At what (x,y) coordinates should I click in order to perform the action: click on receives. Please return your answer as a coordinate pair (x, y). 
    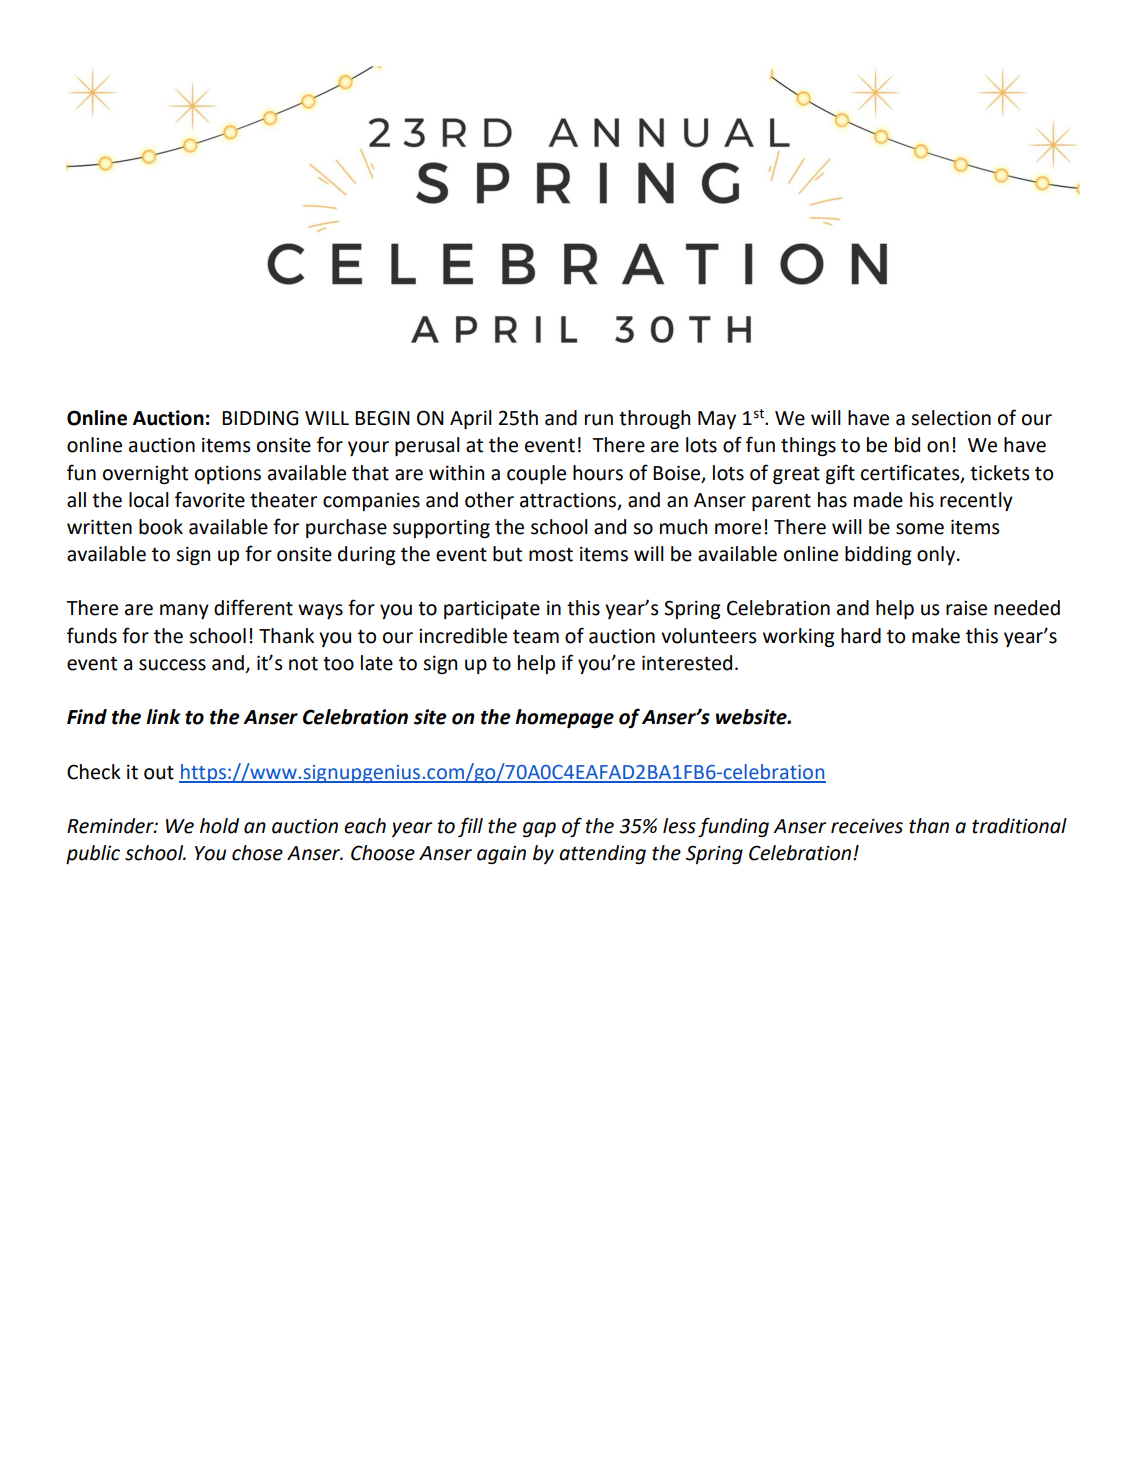
    Looking at the image, I should click on (867, 826).
